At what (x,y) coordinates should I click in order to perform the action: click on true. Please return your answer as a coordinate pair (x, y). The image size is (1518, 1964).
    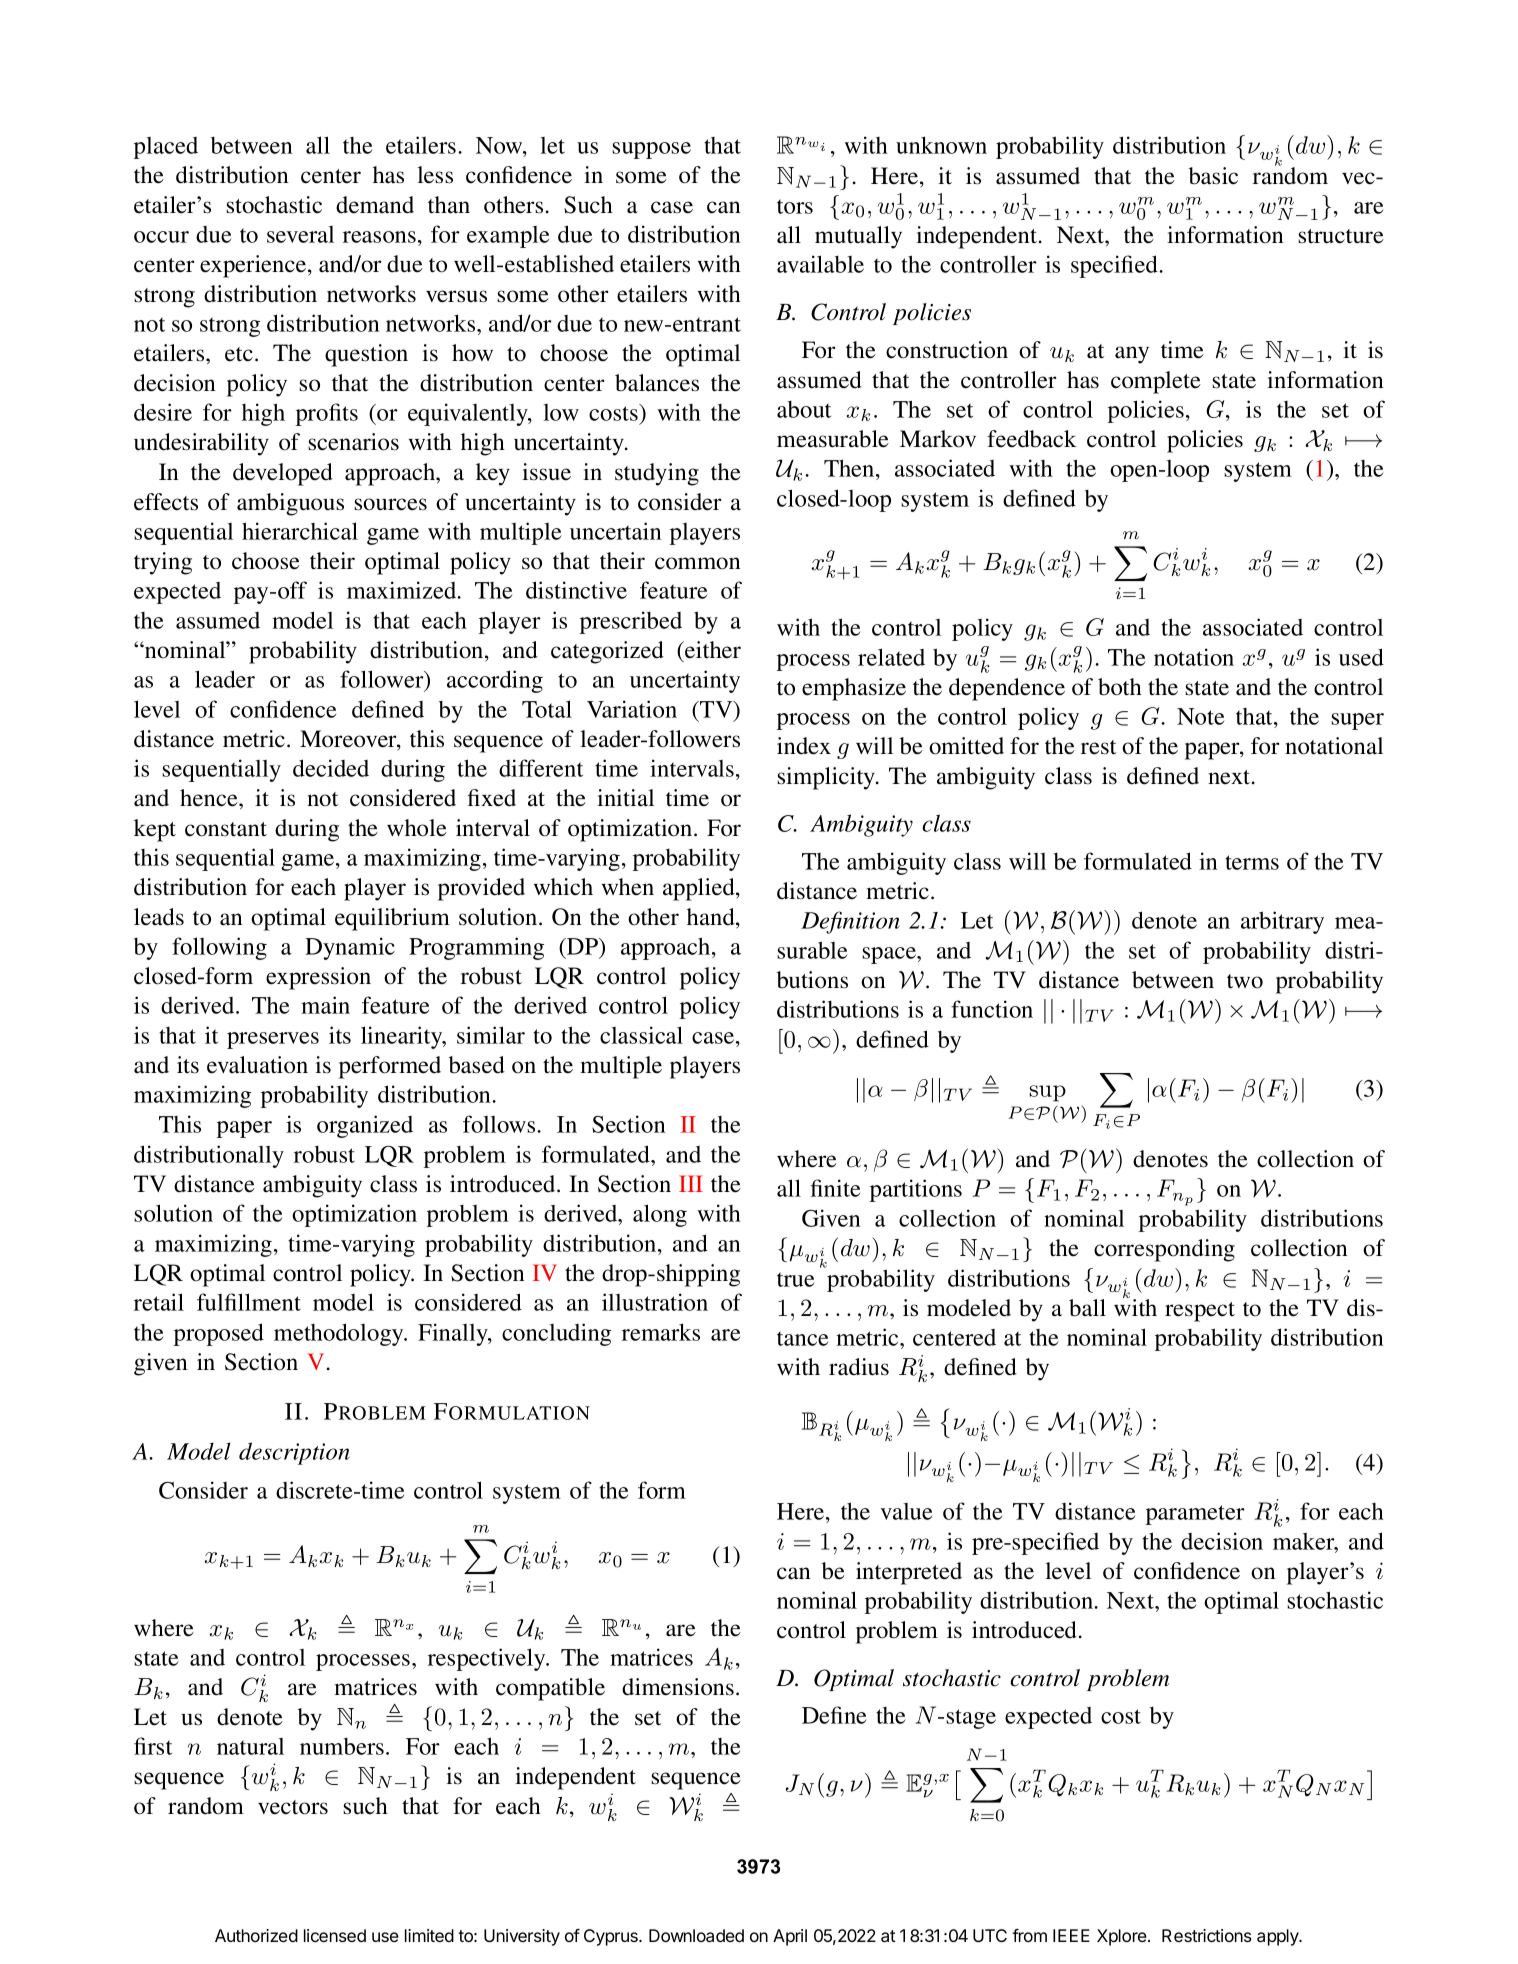
    Looking at the image, I should click on (795, 1279).
